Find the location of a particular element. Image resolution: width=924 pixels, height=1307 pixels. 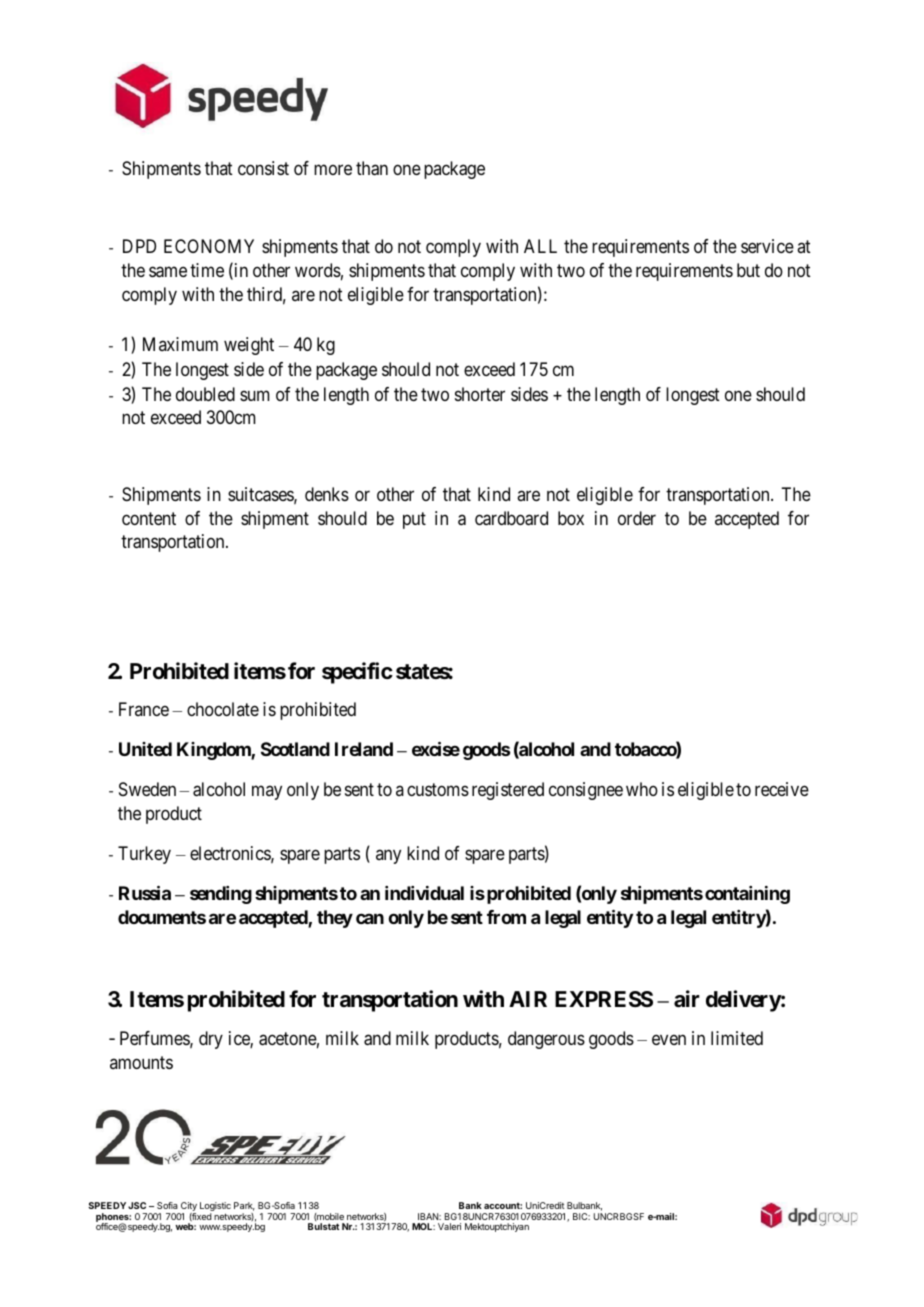

dry is located at coordinates (211, 1040).
